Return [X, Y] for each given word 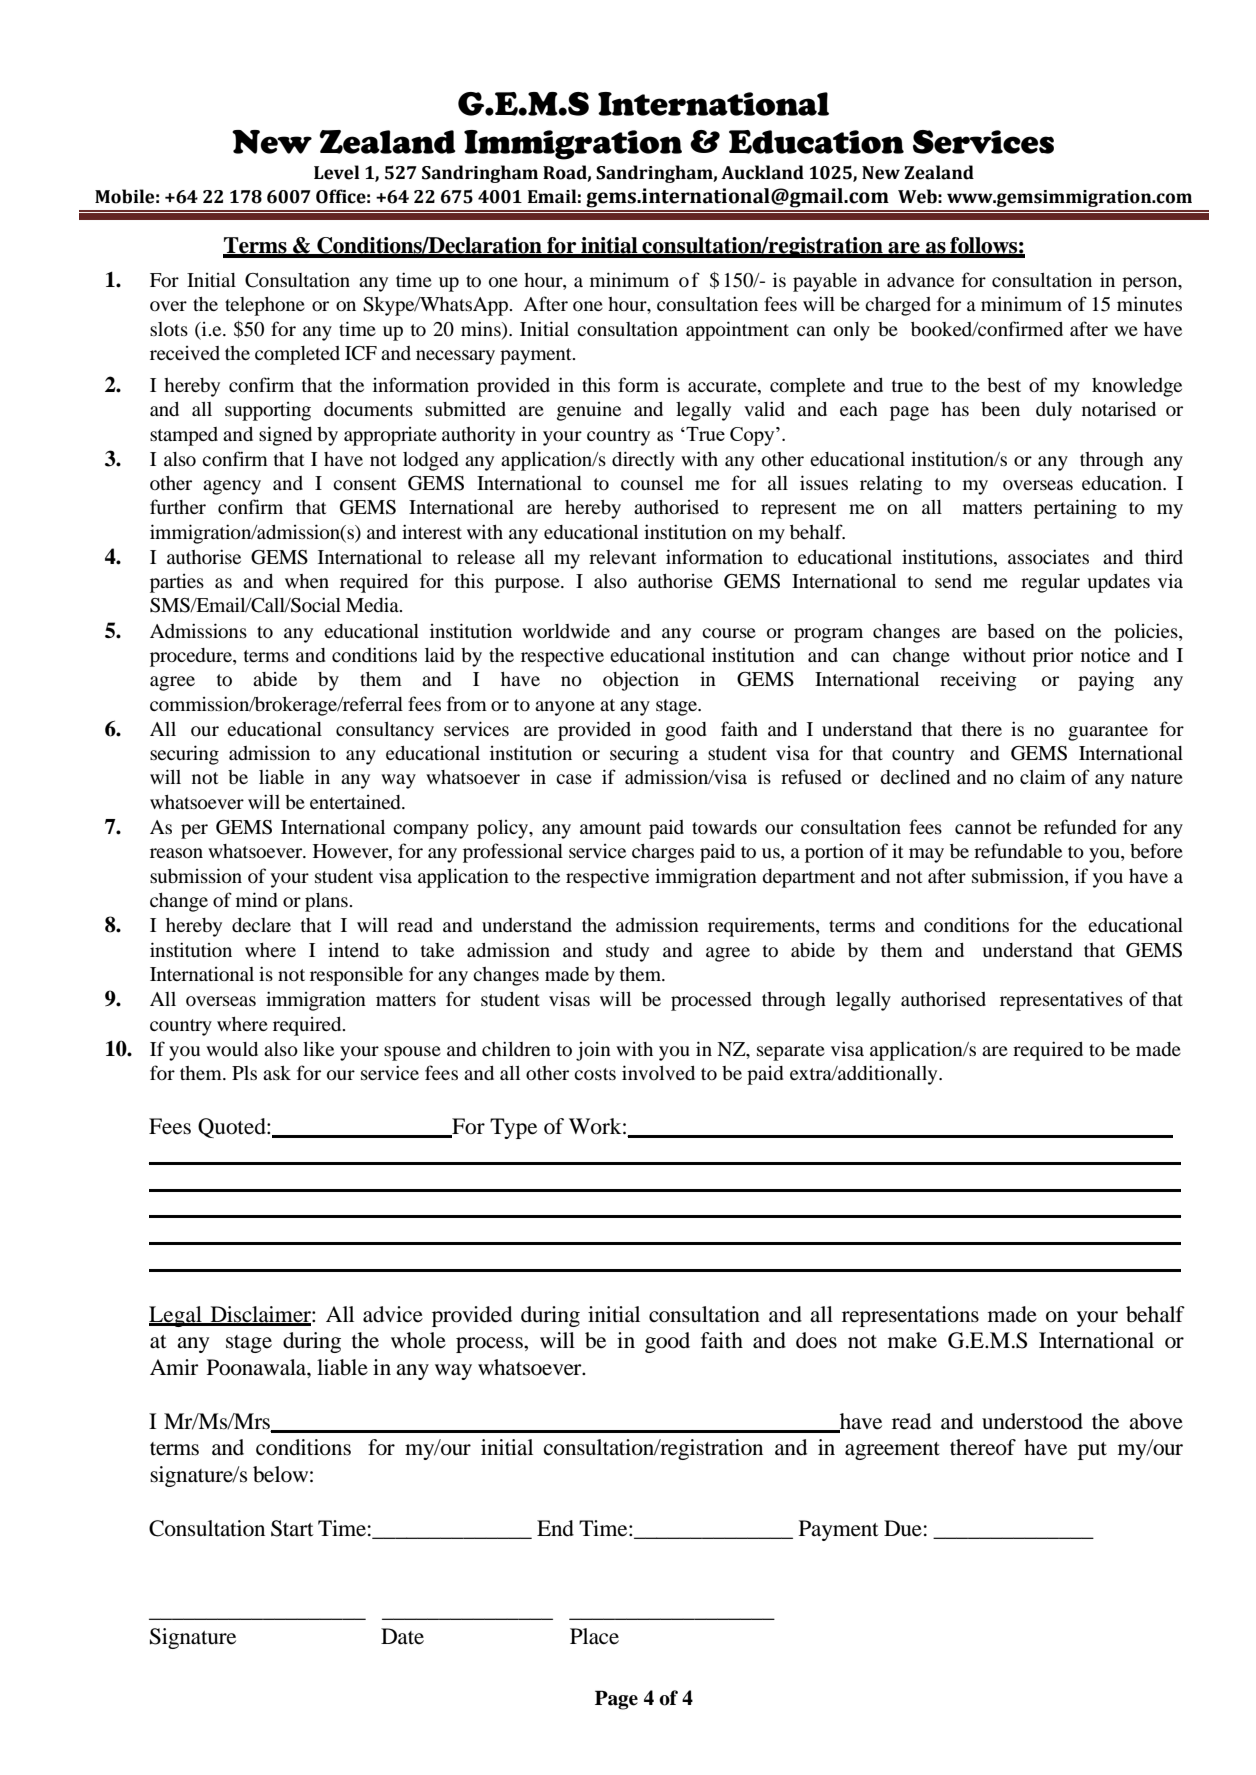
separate [791, 1052]
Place [594, 1636]
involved [658, 1072]
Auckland [762, 172]
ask [277, 1073]
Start [292, 1528]
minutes [1149, 303]
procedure [192, 657]
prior [1053, 657]
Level [337, 172]
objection [641, 681]
